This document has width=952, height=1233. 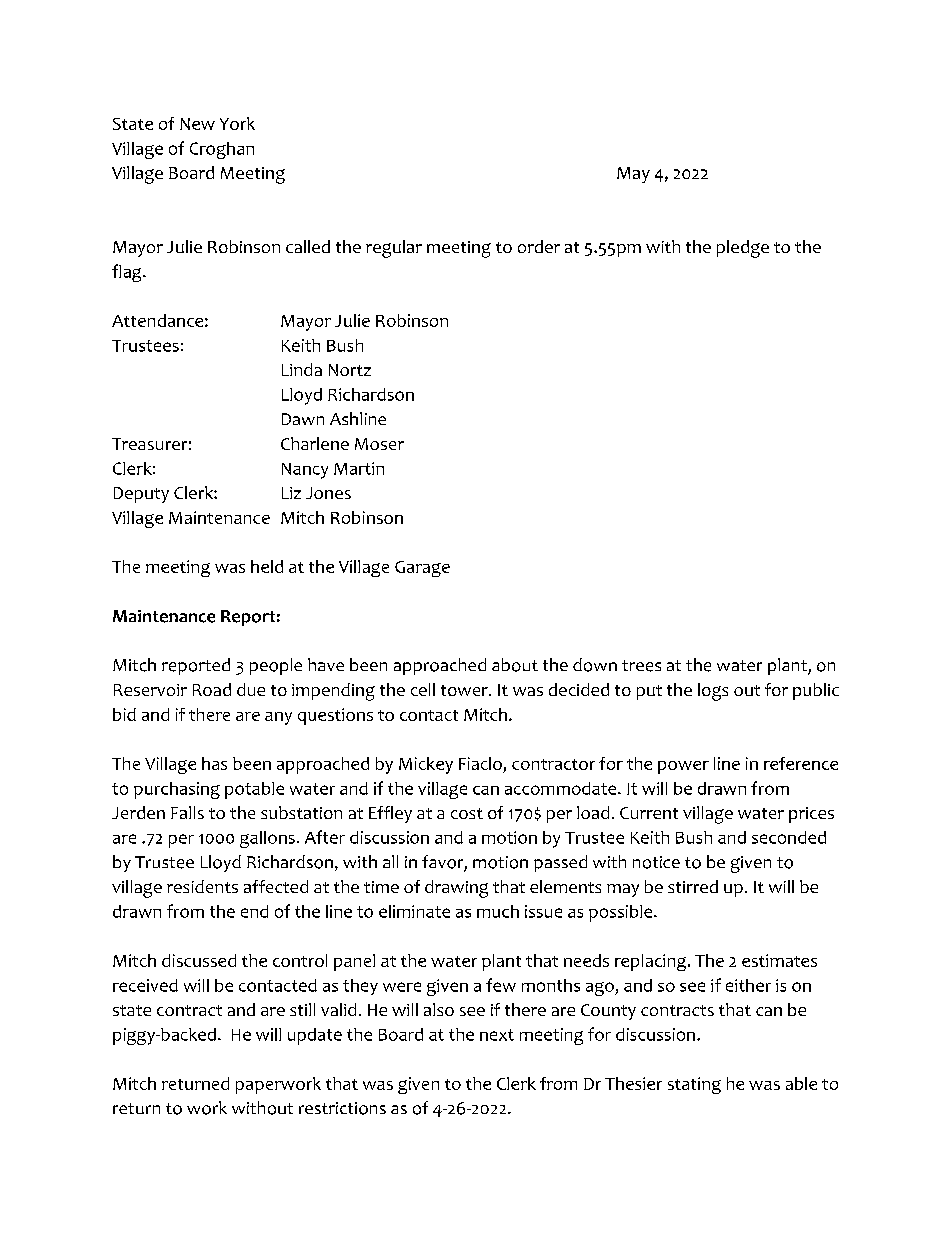 I want to click on purchasing, so click(x=177, y=790).
